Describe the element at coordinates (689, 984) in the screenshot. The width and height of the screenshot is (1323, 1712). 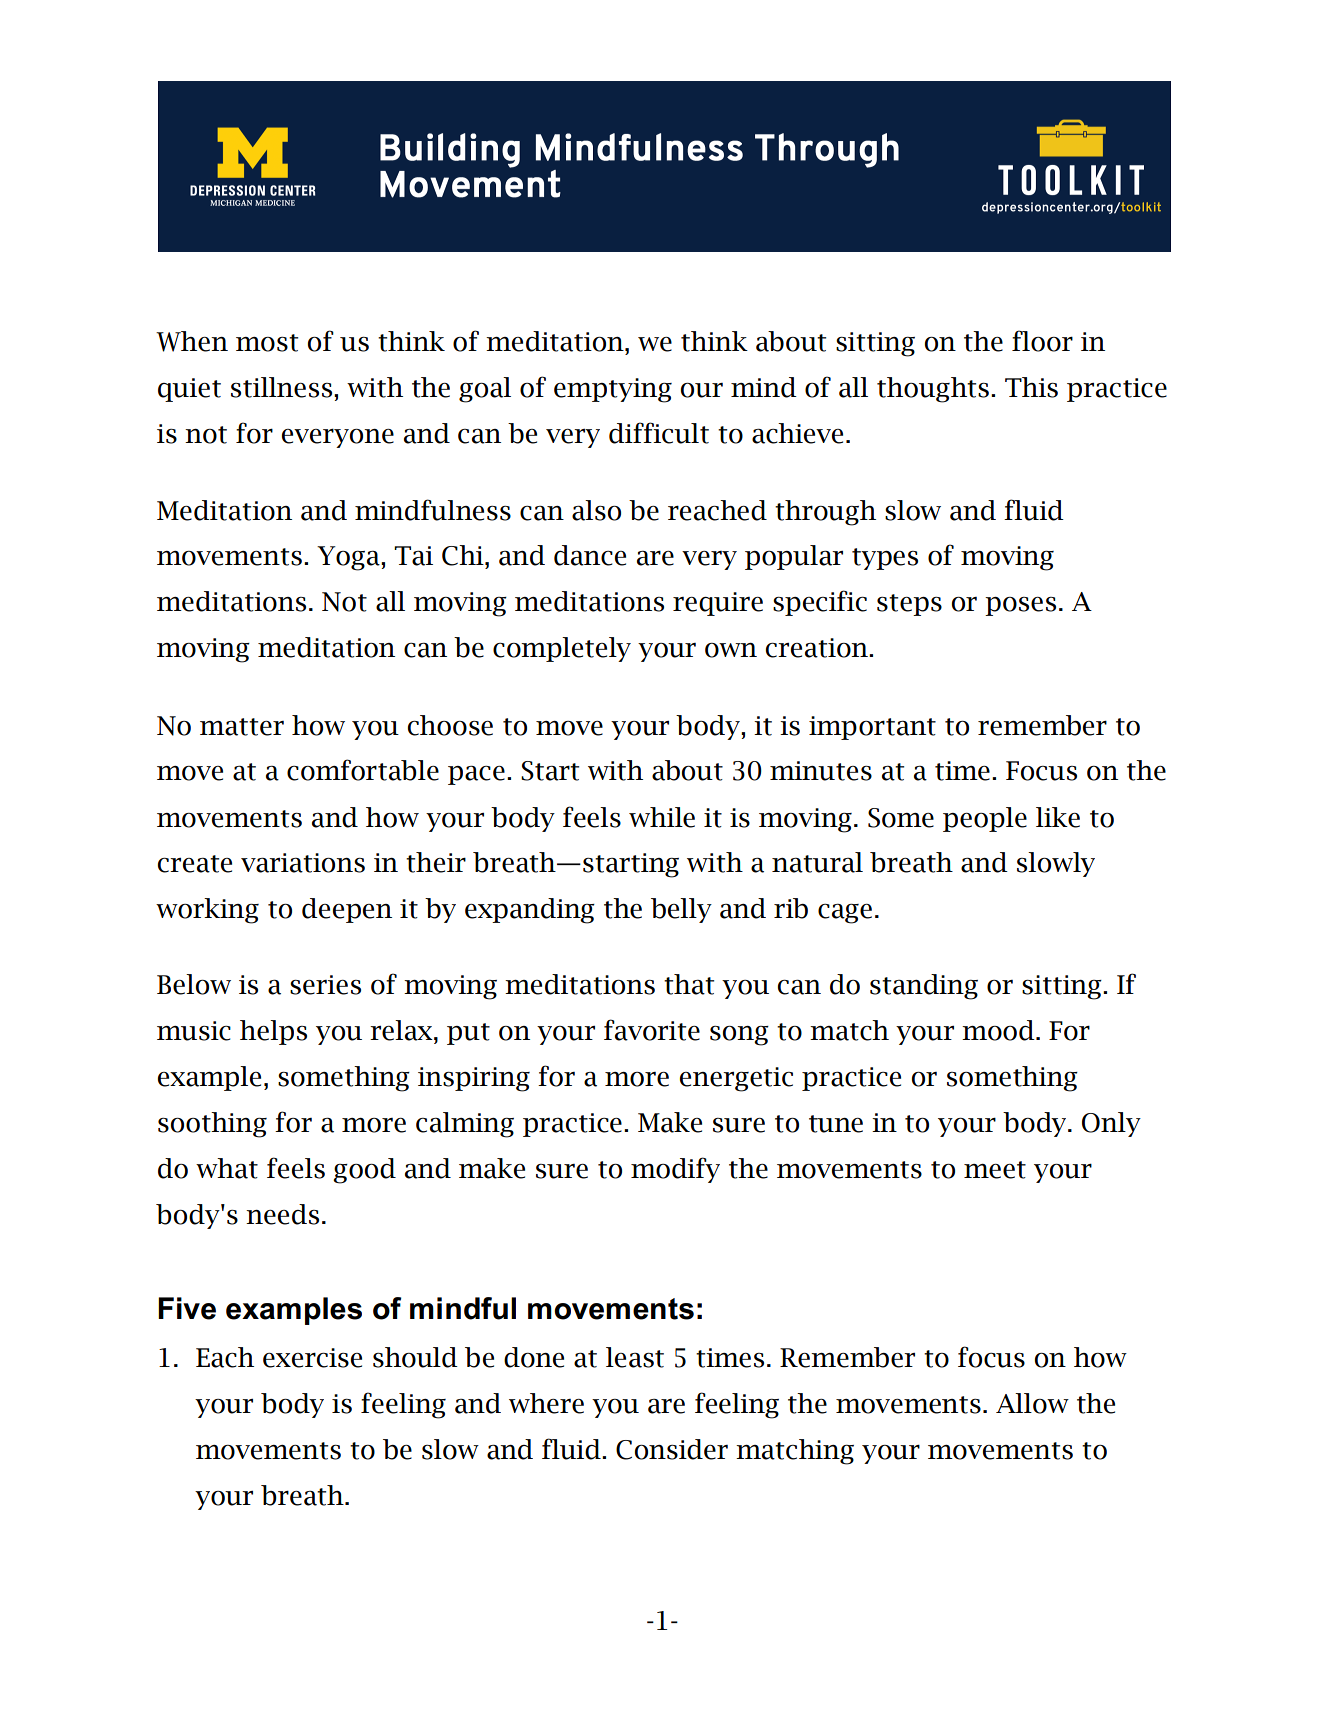
I see `that` at that location.
